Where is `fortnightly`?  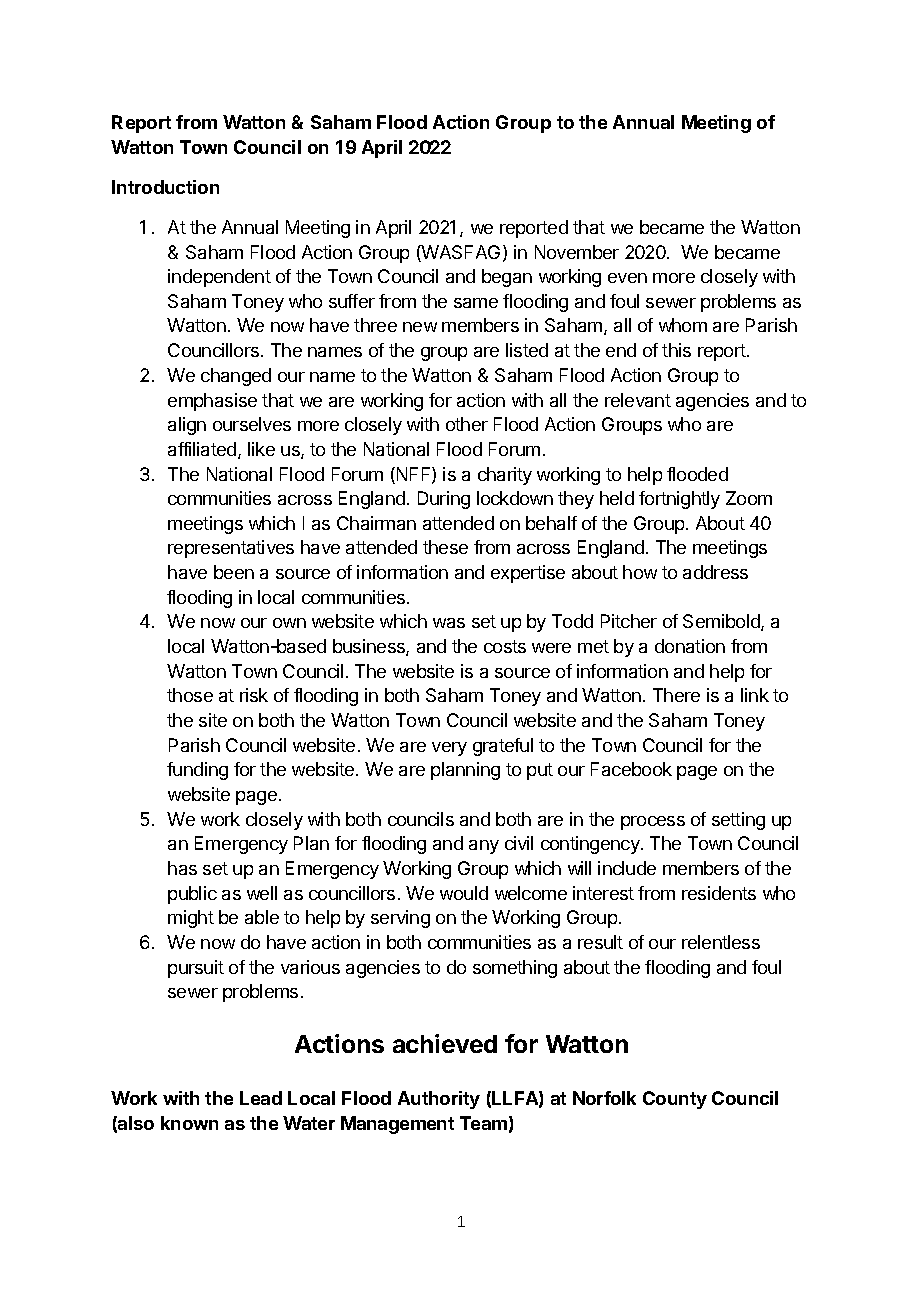 fortnightly is located at coordinates (679, 500).
